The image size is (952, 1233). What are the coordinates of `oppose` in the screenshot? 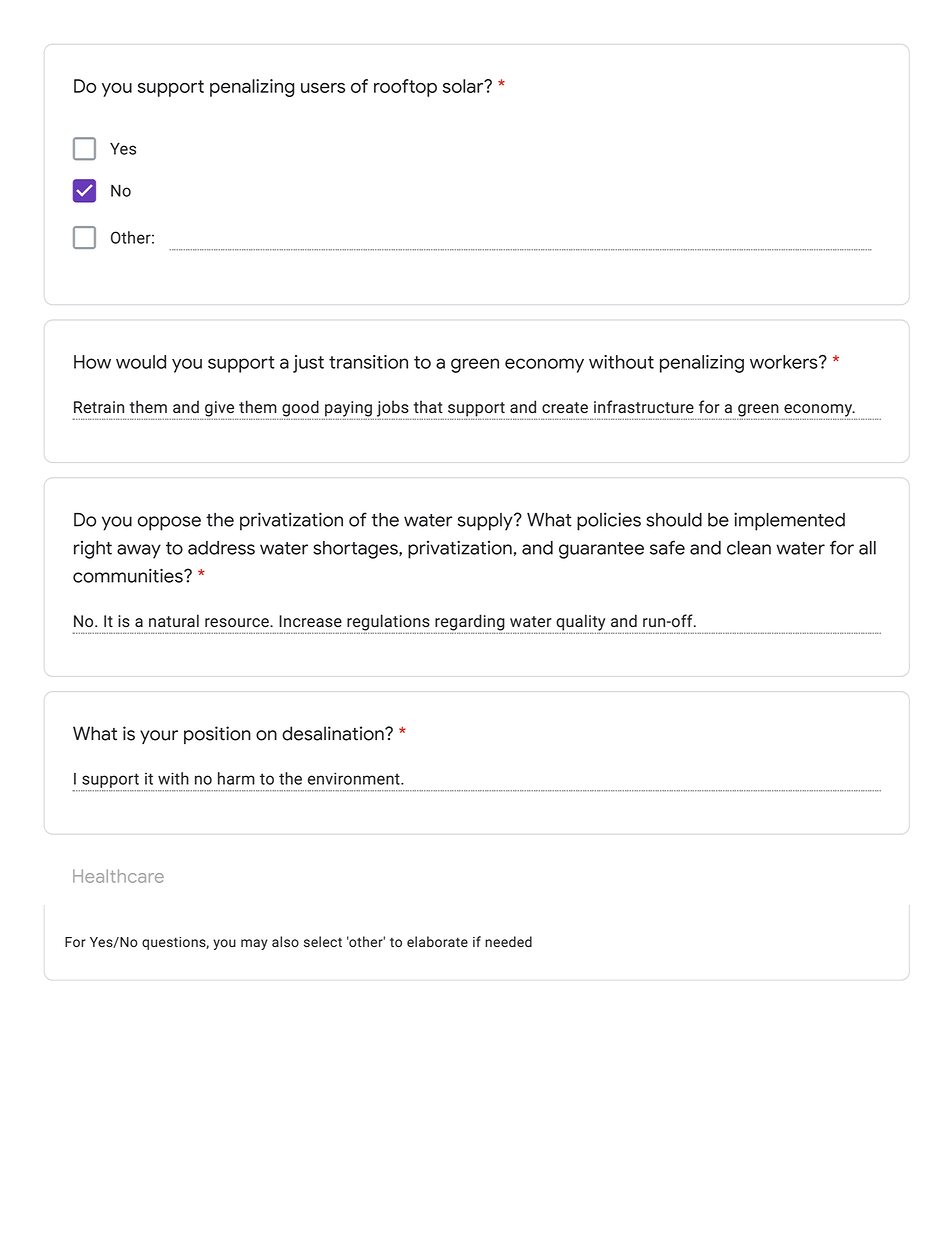 It's located at (169, 523).
